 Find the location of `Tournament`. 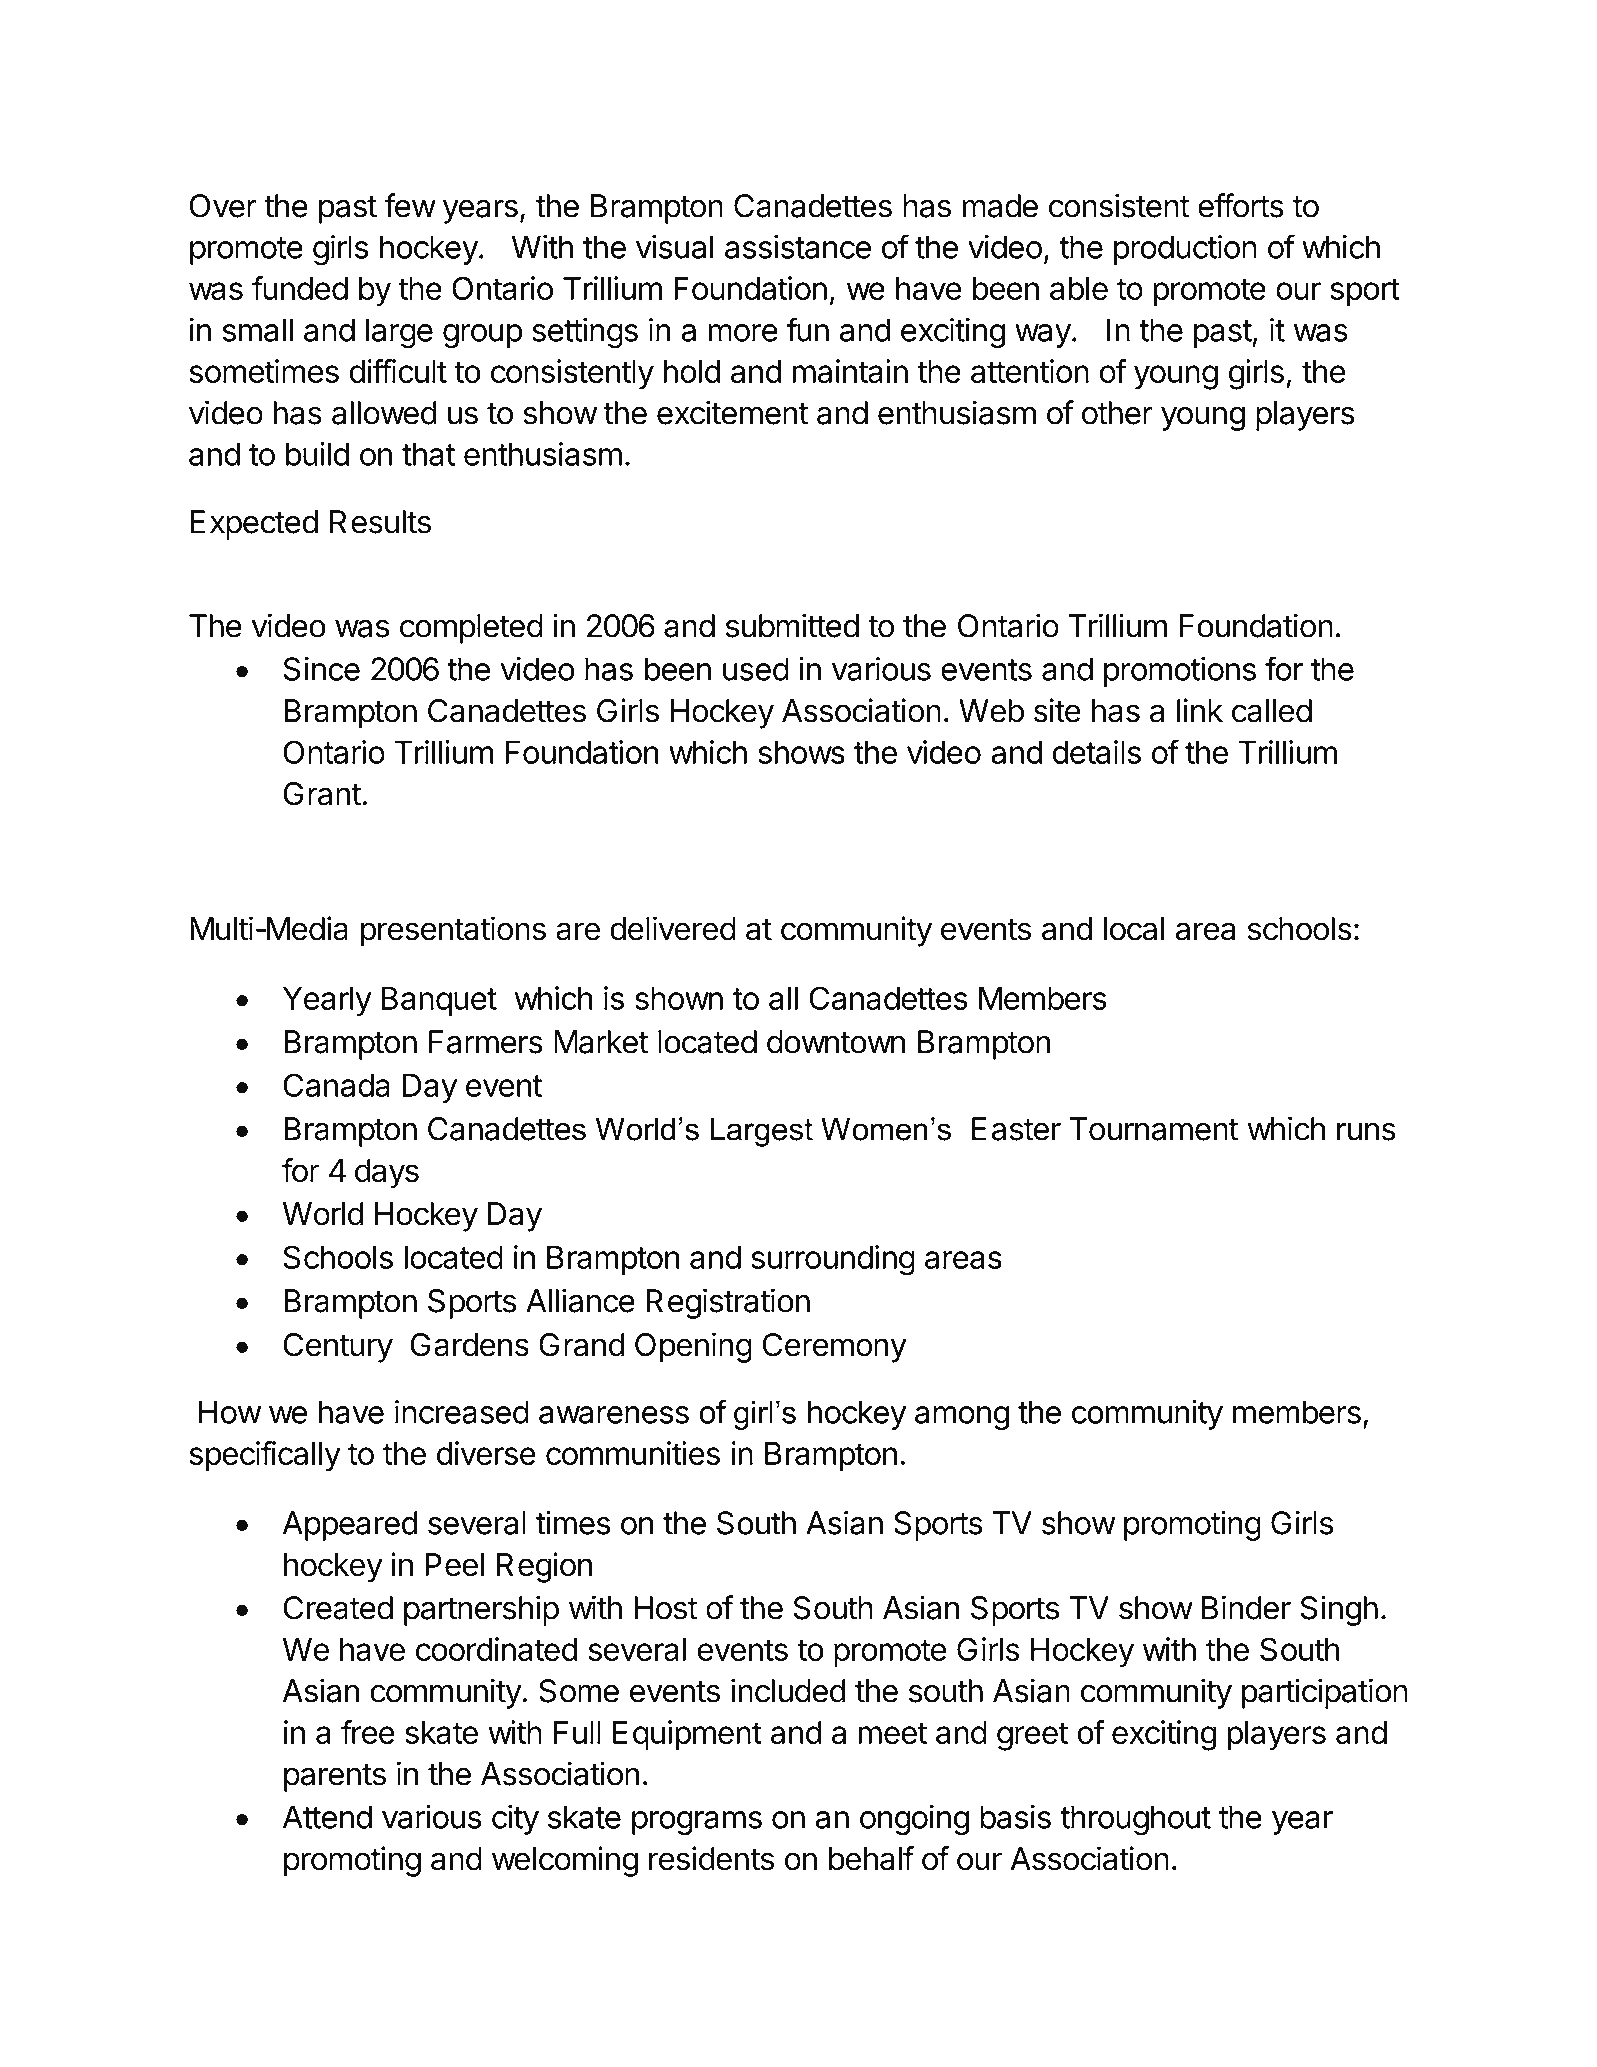

Tournament is located at coordinates (1154, 1129).
